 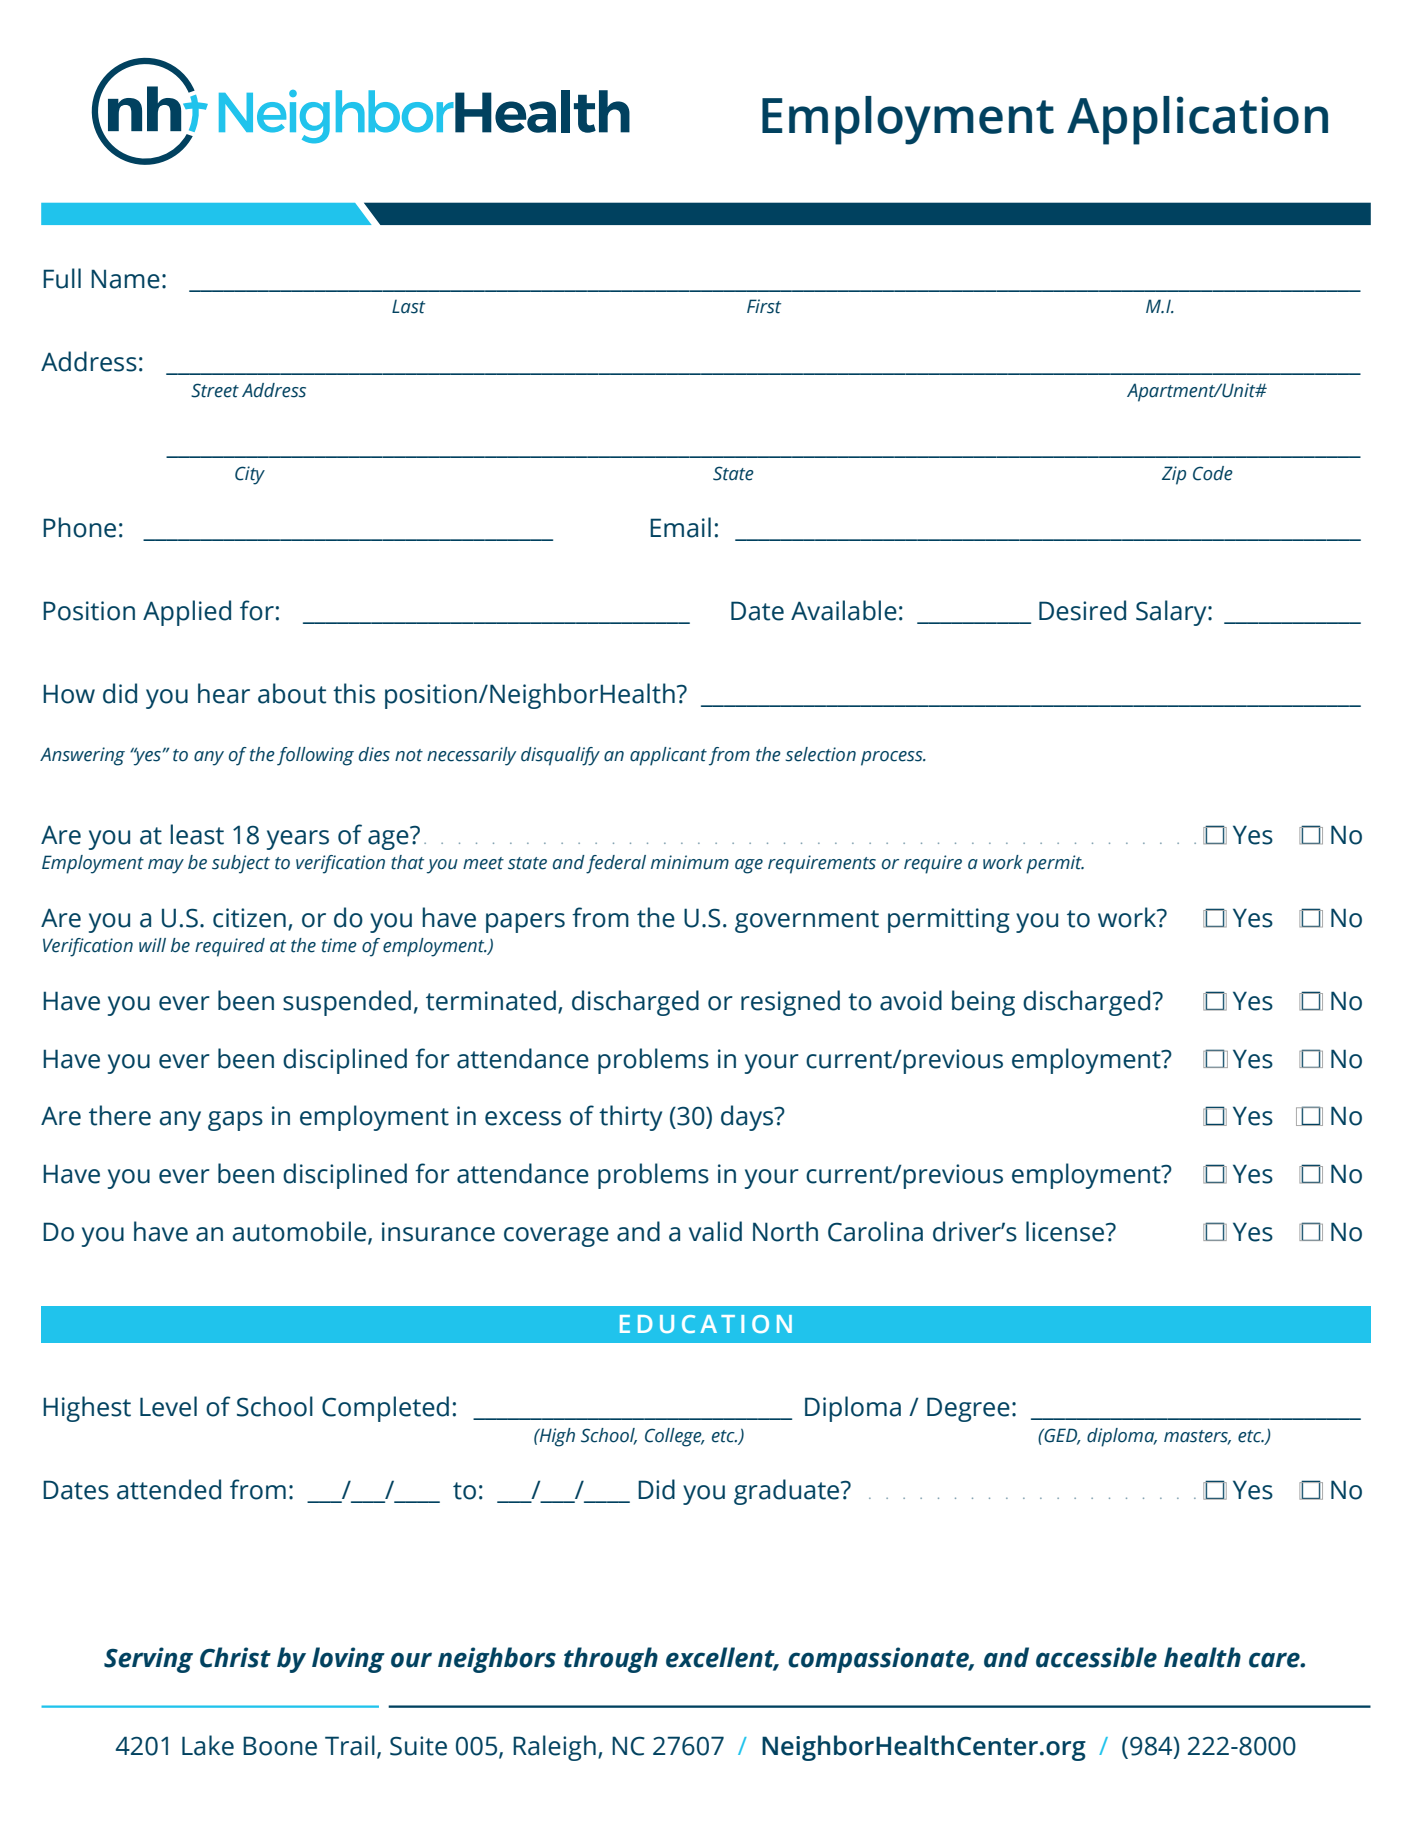 I want to click on First, so click(x=764, y=306).
